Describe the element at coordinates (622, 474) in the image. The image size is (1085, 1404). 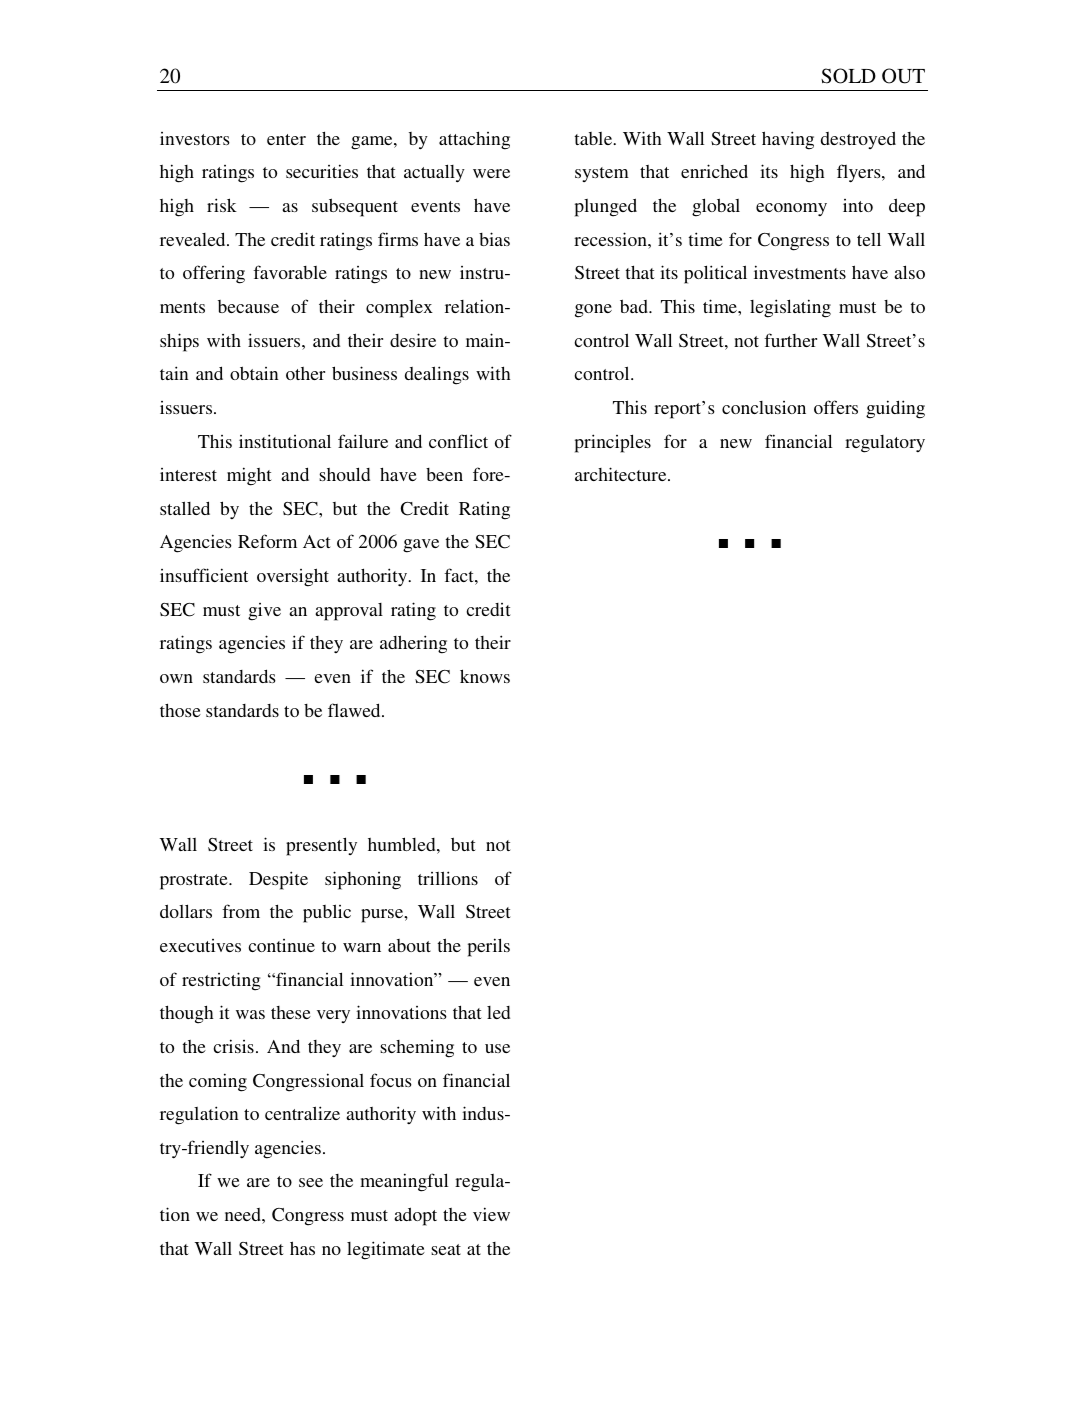
I see `architecture` at that location.
